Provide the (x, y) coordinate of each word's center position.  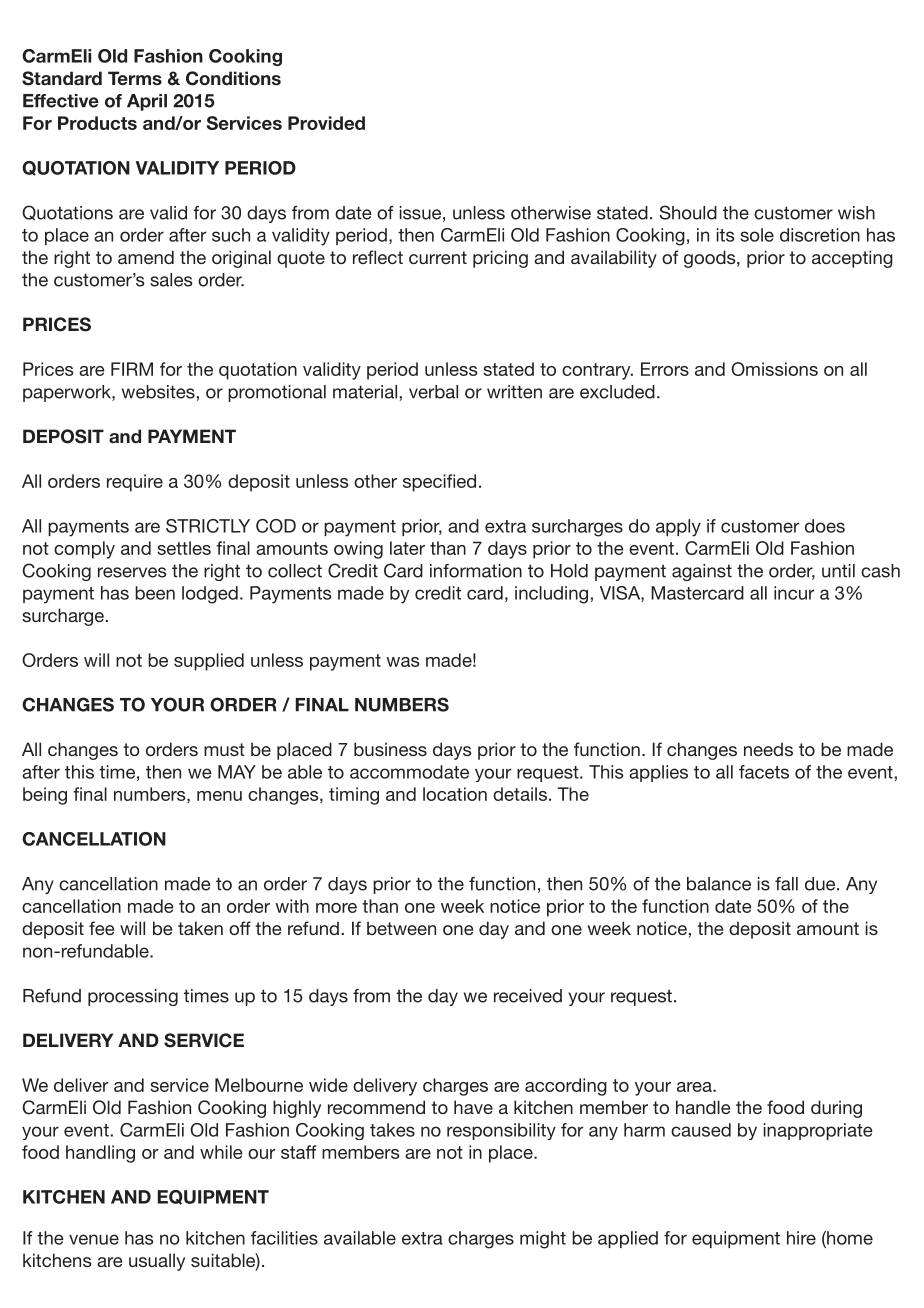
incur (794, 593)
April (147, 102)
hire (801, 1238)
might (543, 1240)
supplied (209, 662)
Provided (326, 123)
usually (157, 1262)
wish (856, 213)
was (402, 662)
